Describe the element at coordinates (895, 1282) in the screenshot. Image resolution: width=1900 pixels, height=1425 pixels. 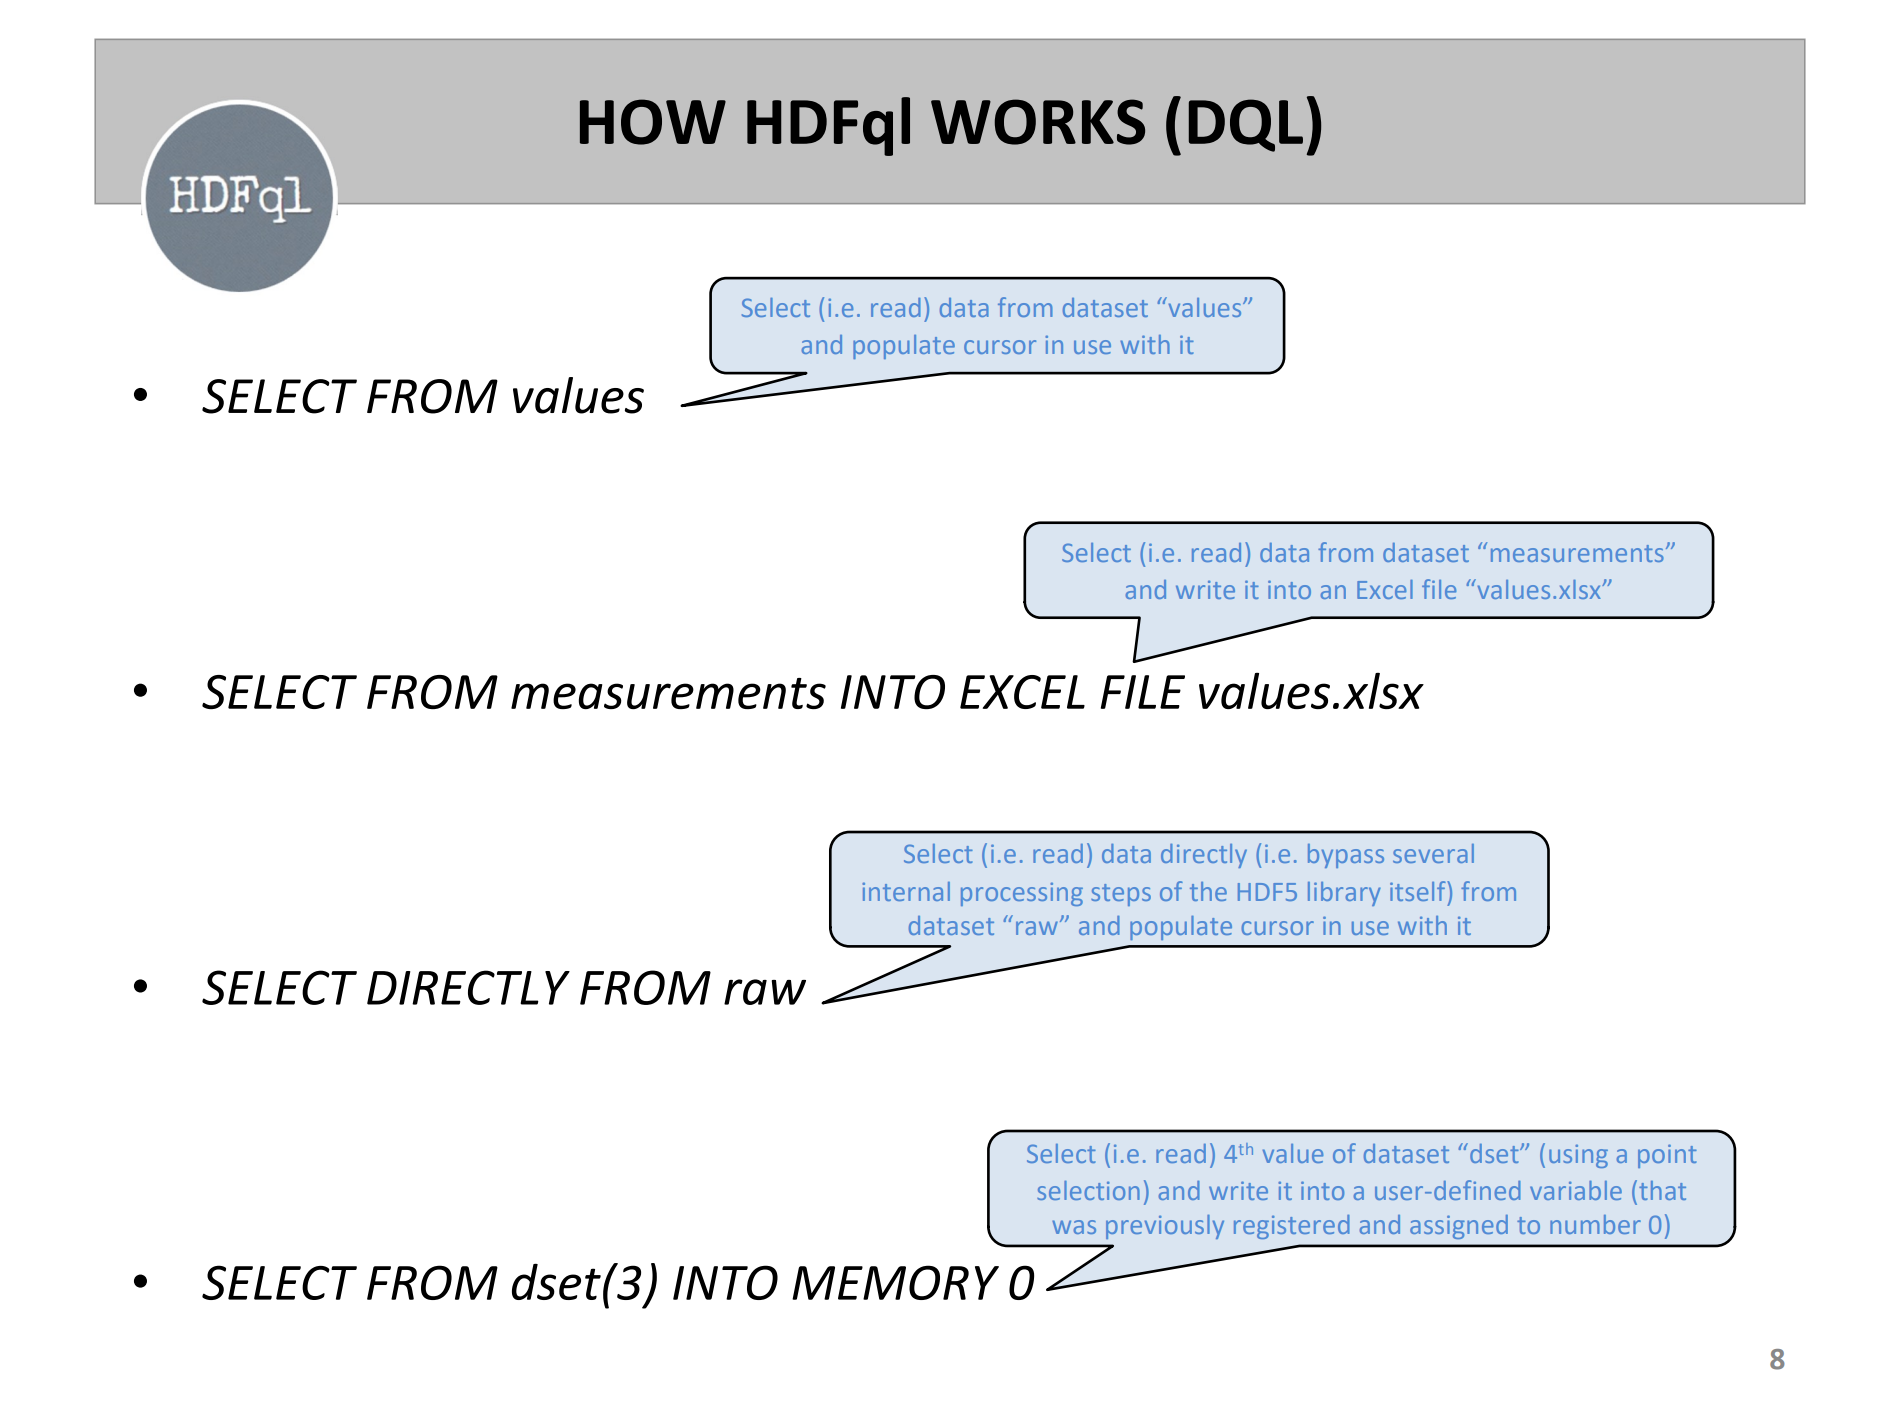
I see `MEMORY` at that location.
